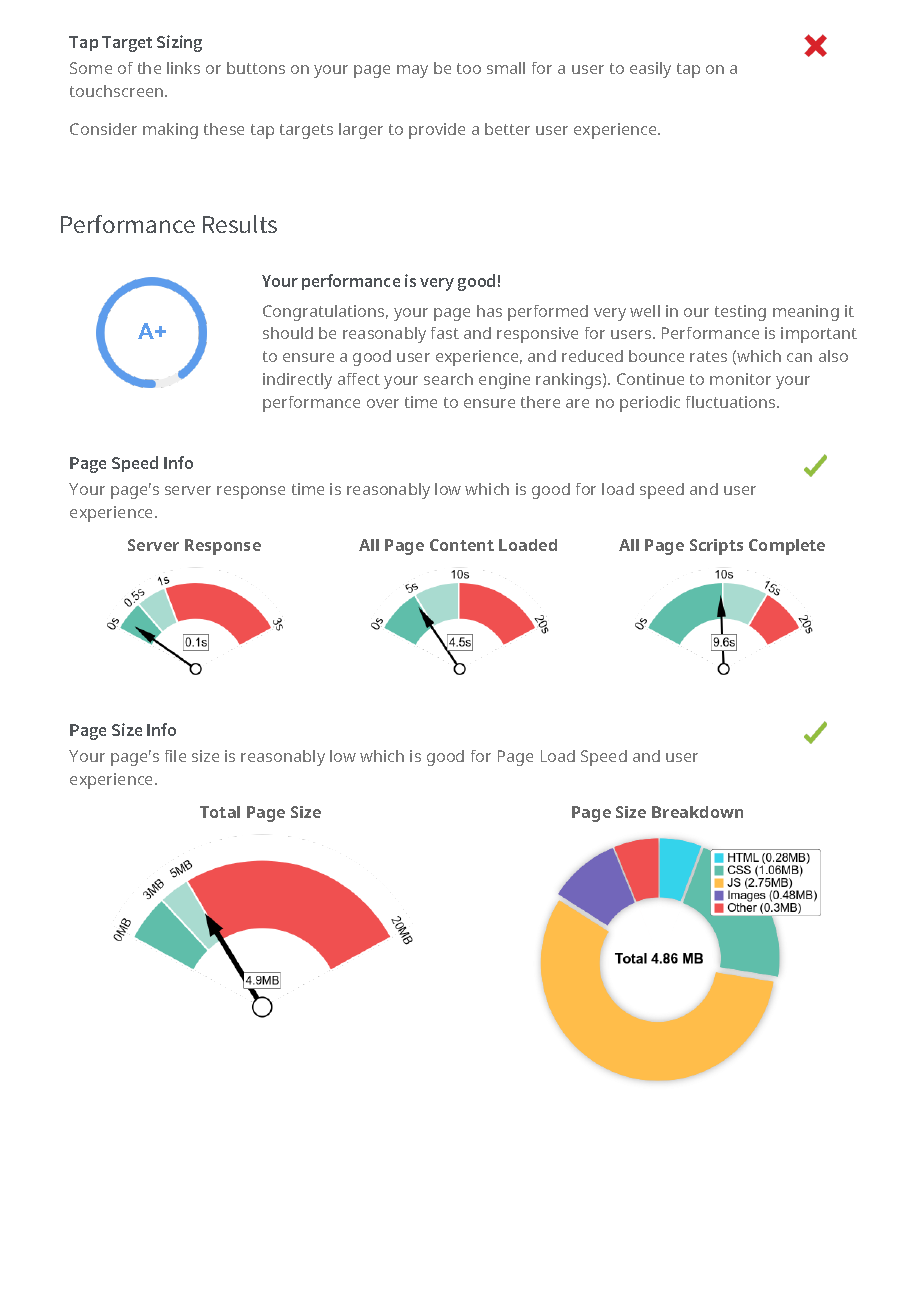 The image size is (924, 1308). What do you see at coordinates (740, 313) in the screenshot?
I see `testing` at bounding box center [740, 313].
